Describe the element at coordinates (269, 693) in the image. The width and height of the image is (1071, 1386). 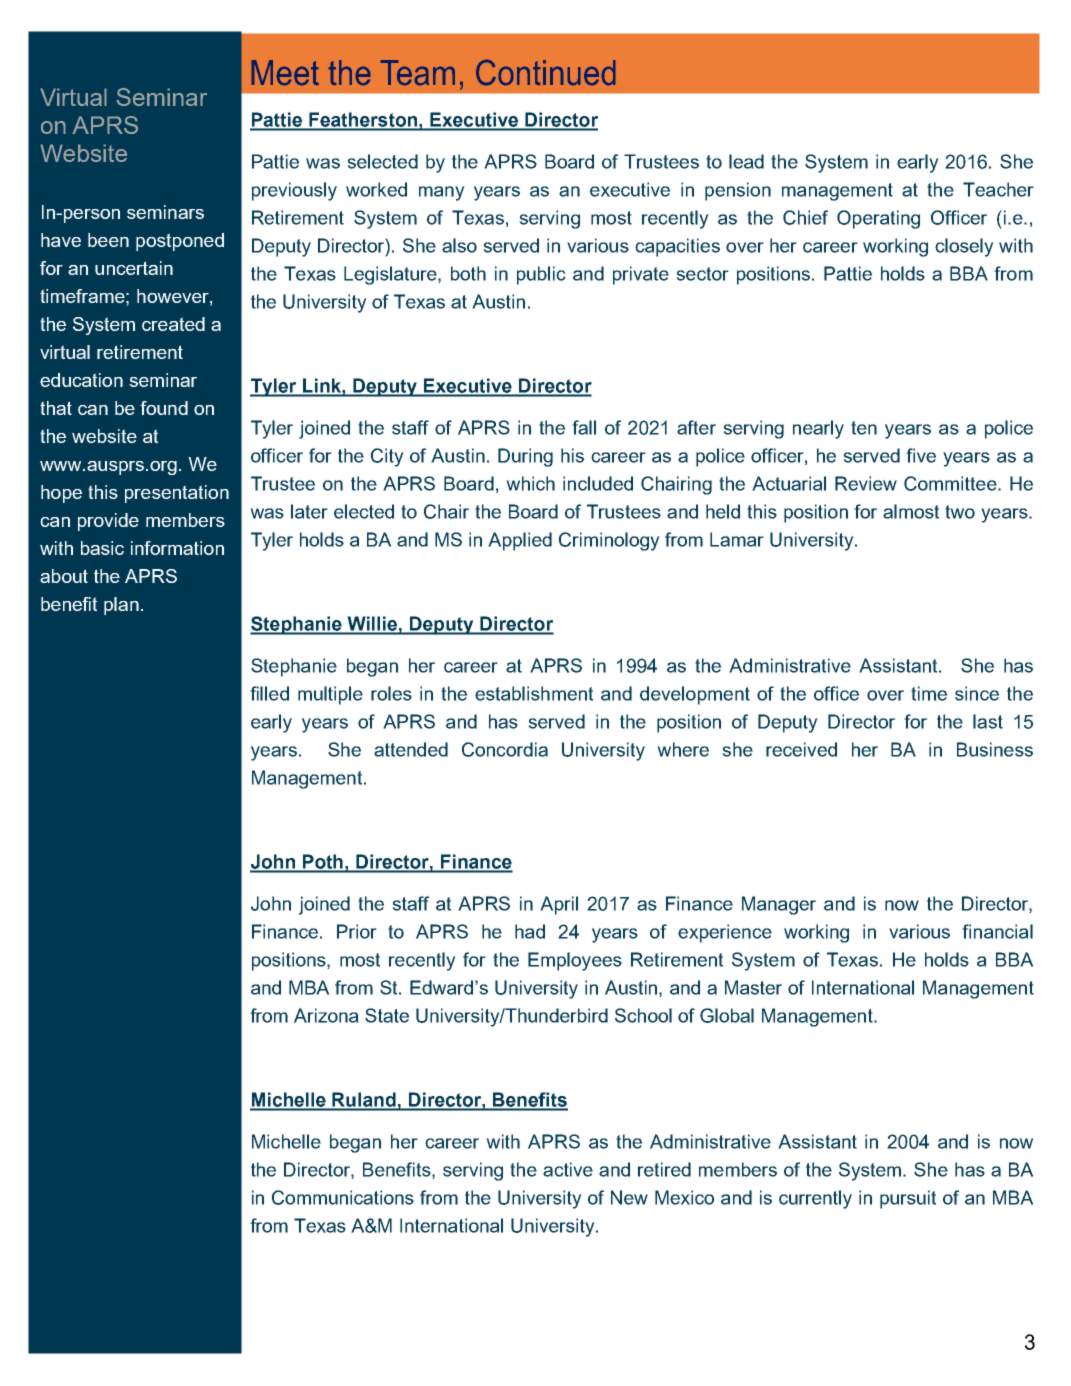
I see `filled` at that location.
